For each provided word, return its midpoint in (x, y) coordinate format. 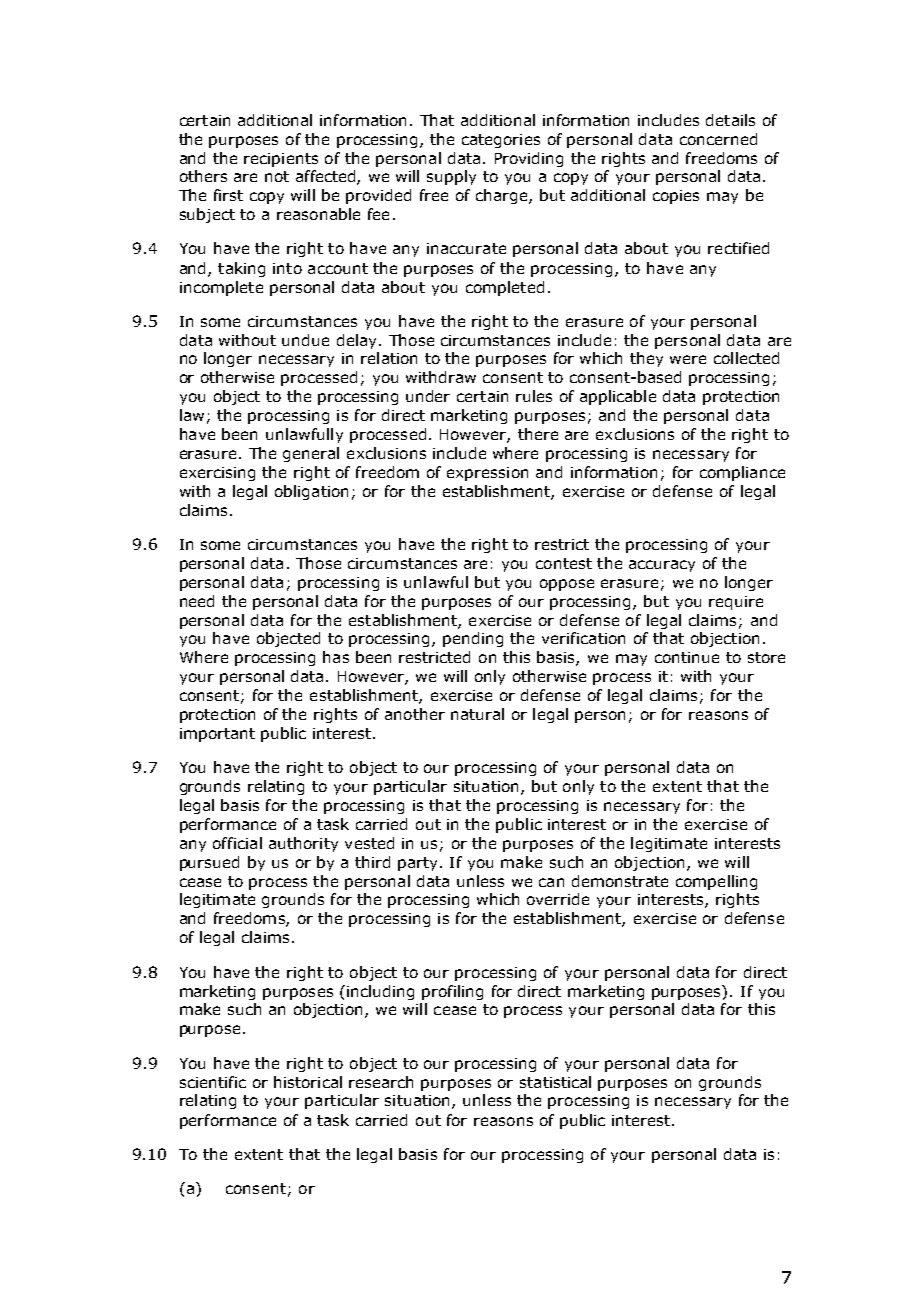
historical (308, 1082)
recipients (281, 160)
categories (501, 141)
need (197, 601)
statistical (555, 1082)
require (736, 603)
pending (473, 639)
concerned (718, 139)
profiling (452, 992)
